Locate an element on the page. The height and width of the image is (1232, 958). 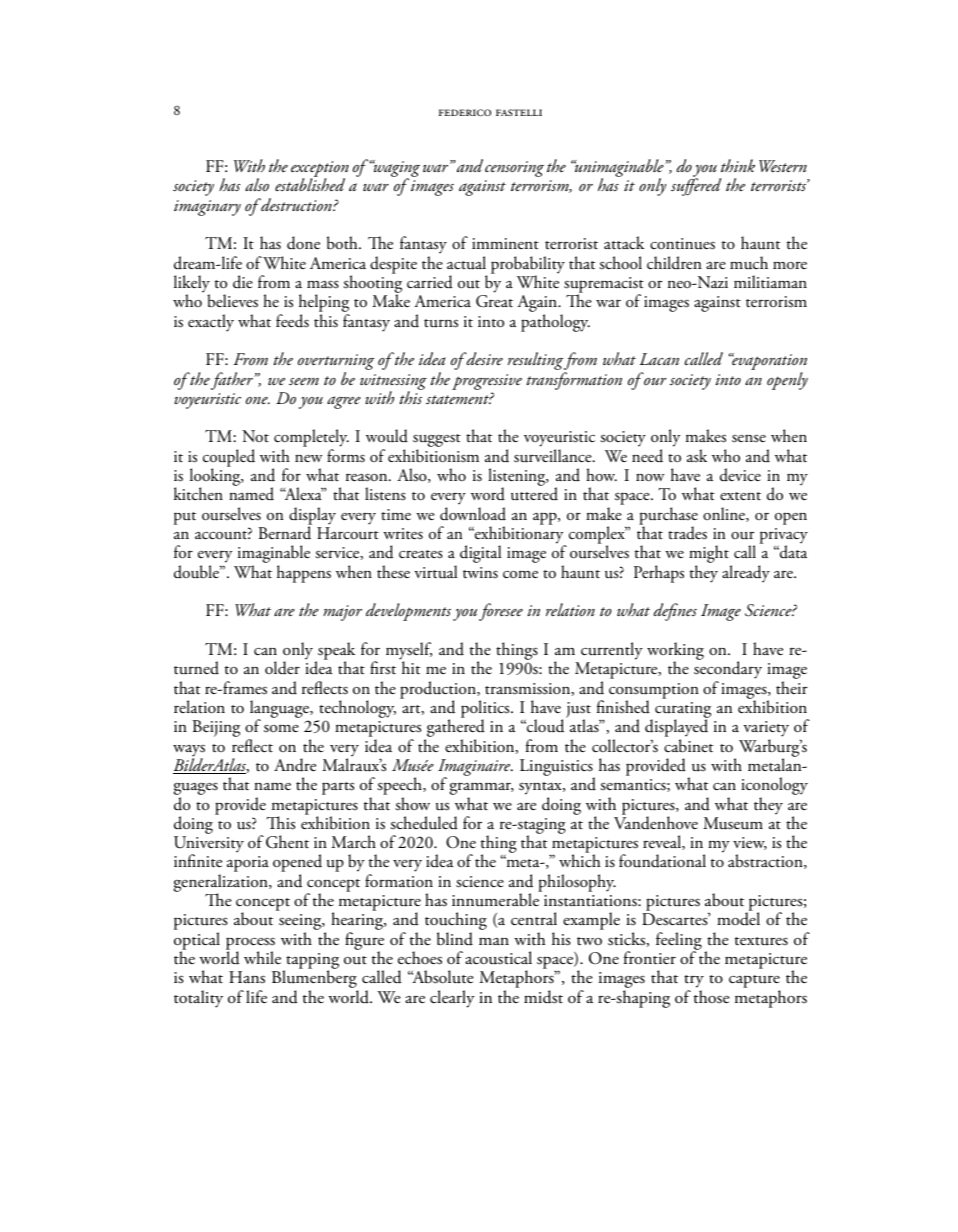
Bernard is located at coordinates (285, 532).
